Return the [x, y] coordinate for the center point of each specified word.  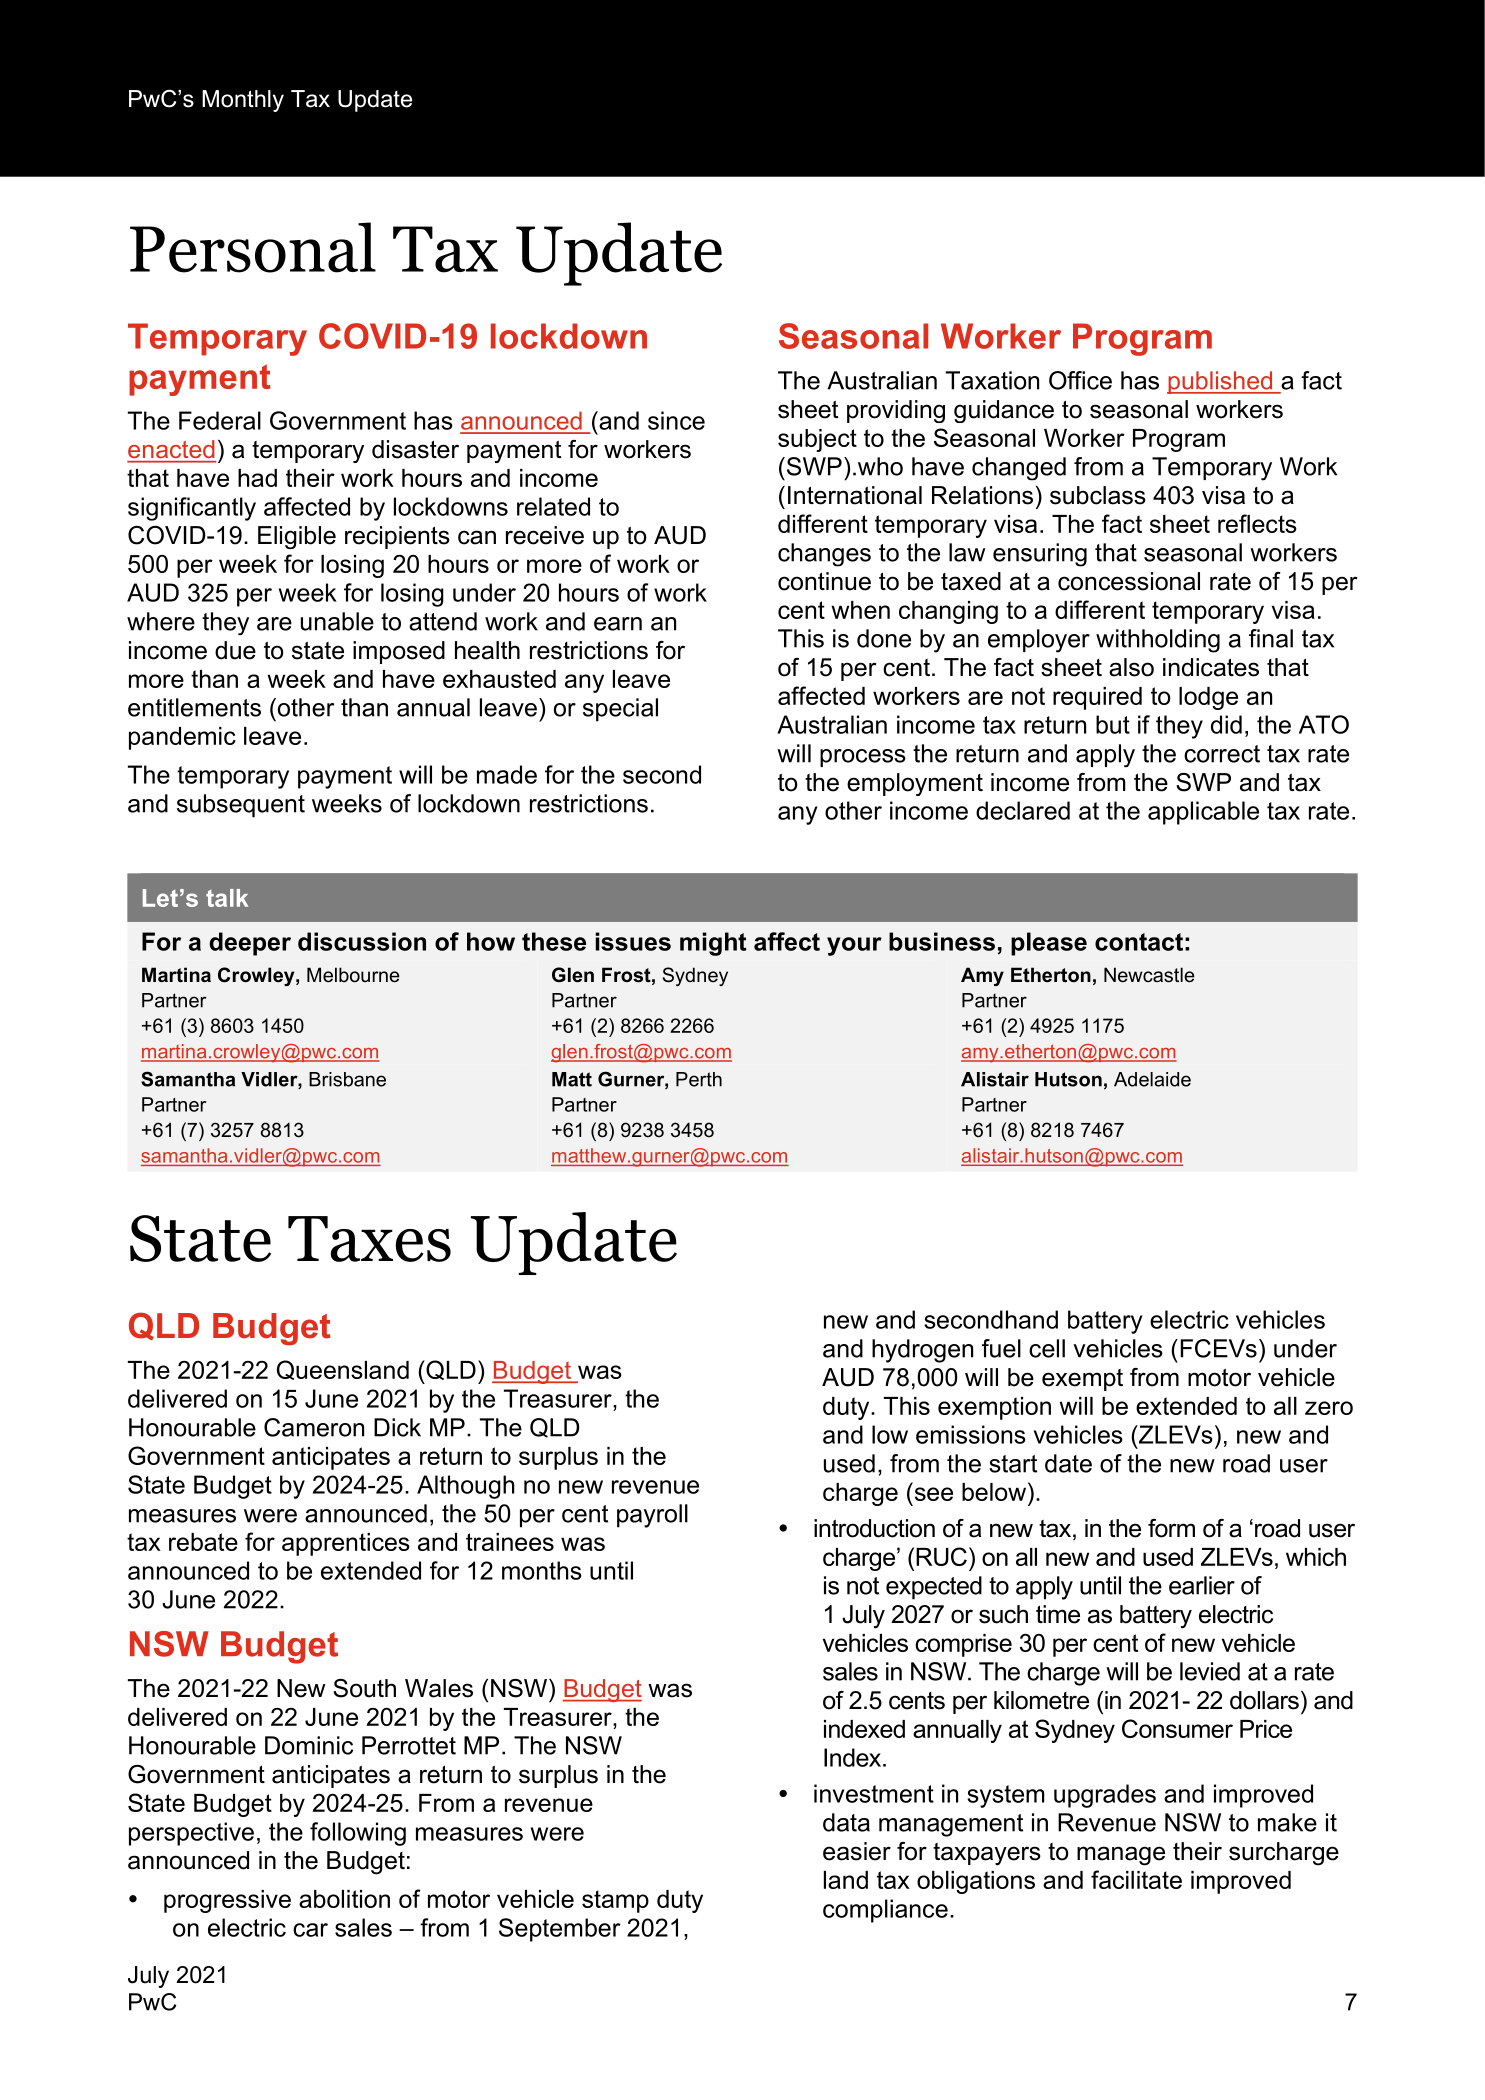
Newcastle [1149, 975]
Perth [699, 1079]
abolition [344, 1899]
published [1220, 382]
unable [337, 621]
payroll [652, 1516]
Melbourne [353, 975]
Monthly [243, 101]
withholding [1158, 641]
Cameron [314, 1427]
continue [824, 581]
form [1171, 1528]
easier [857, 1851]
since [676, 420]
